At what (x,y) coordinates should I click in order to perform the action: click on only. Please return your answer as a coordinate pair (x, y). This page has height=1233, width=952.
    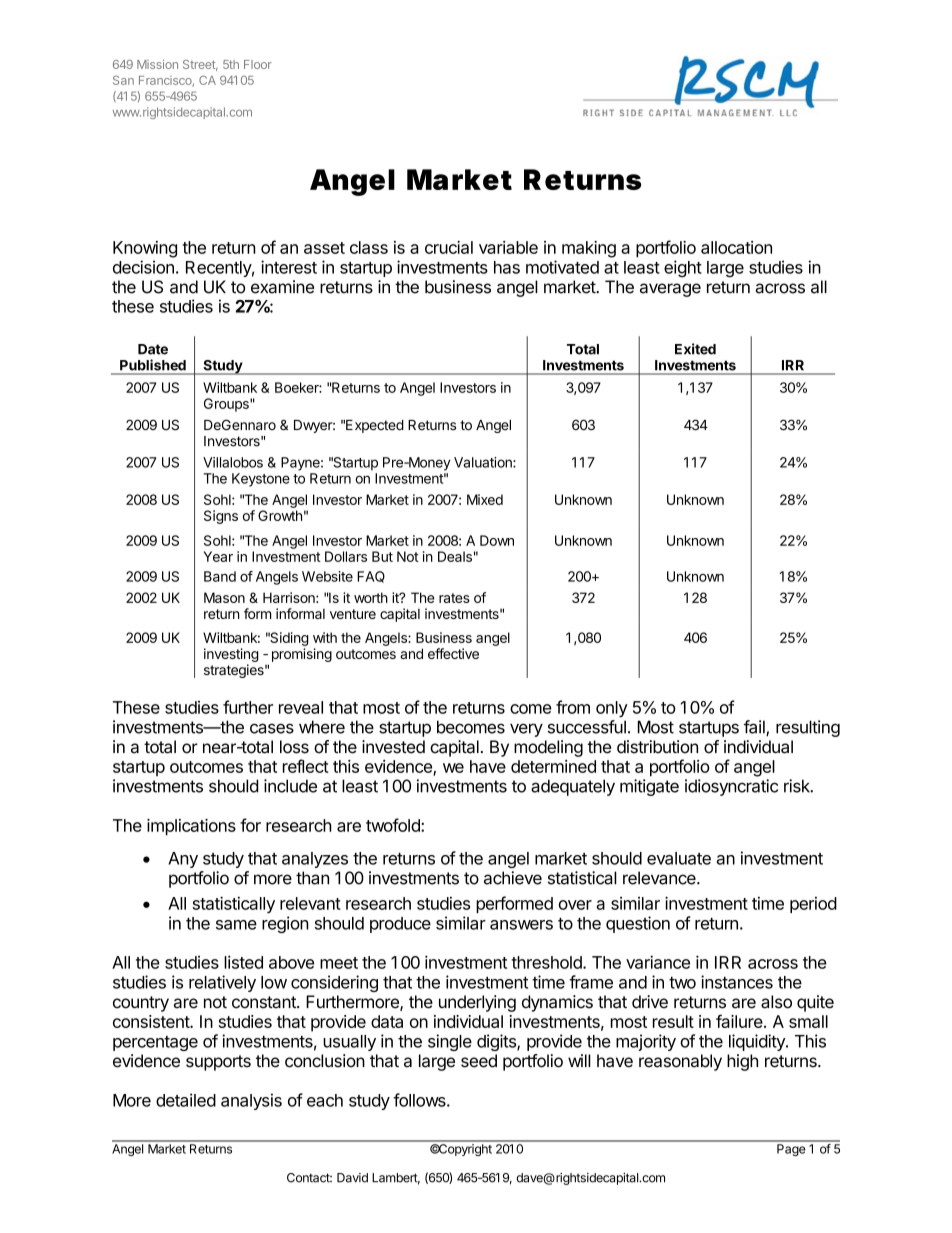
    Looking at the image, I should click on (612, 709).
